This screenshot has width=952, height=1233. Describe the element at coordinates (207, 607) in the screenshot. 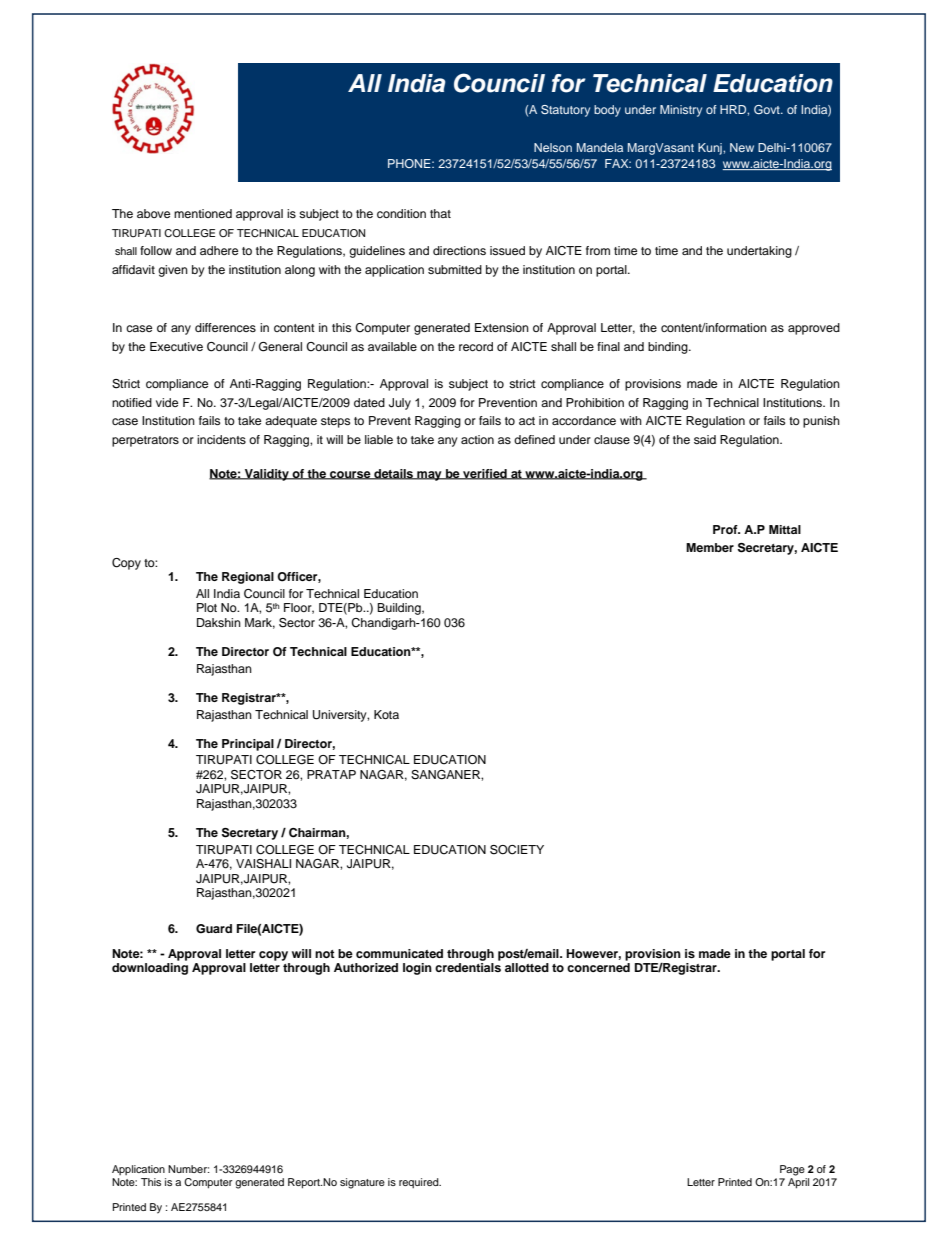

I see `Plot` at that location.
